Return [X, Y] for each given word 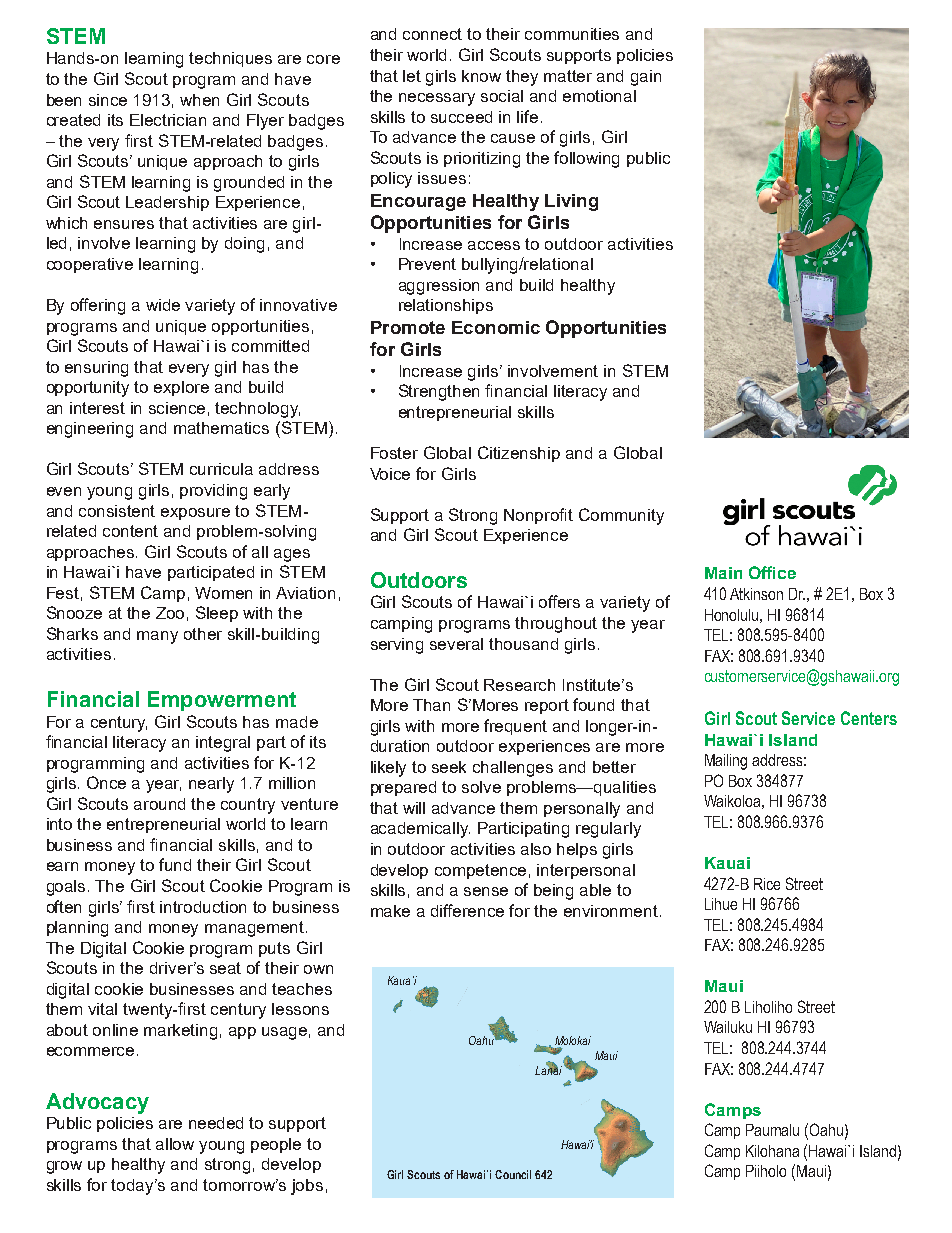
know [481, 76]
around [159, 804]
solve [481, 787]
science [177, 408]
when [199, 100]
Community [621, 516]
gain [646, 78]
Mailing [726, 762]
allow [175, 1144]
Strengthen [439, 392]
